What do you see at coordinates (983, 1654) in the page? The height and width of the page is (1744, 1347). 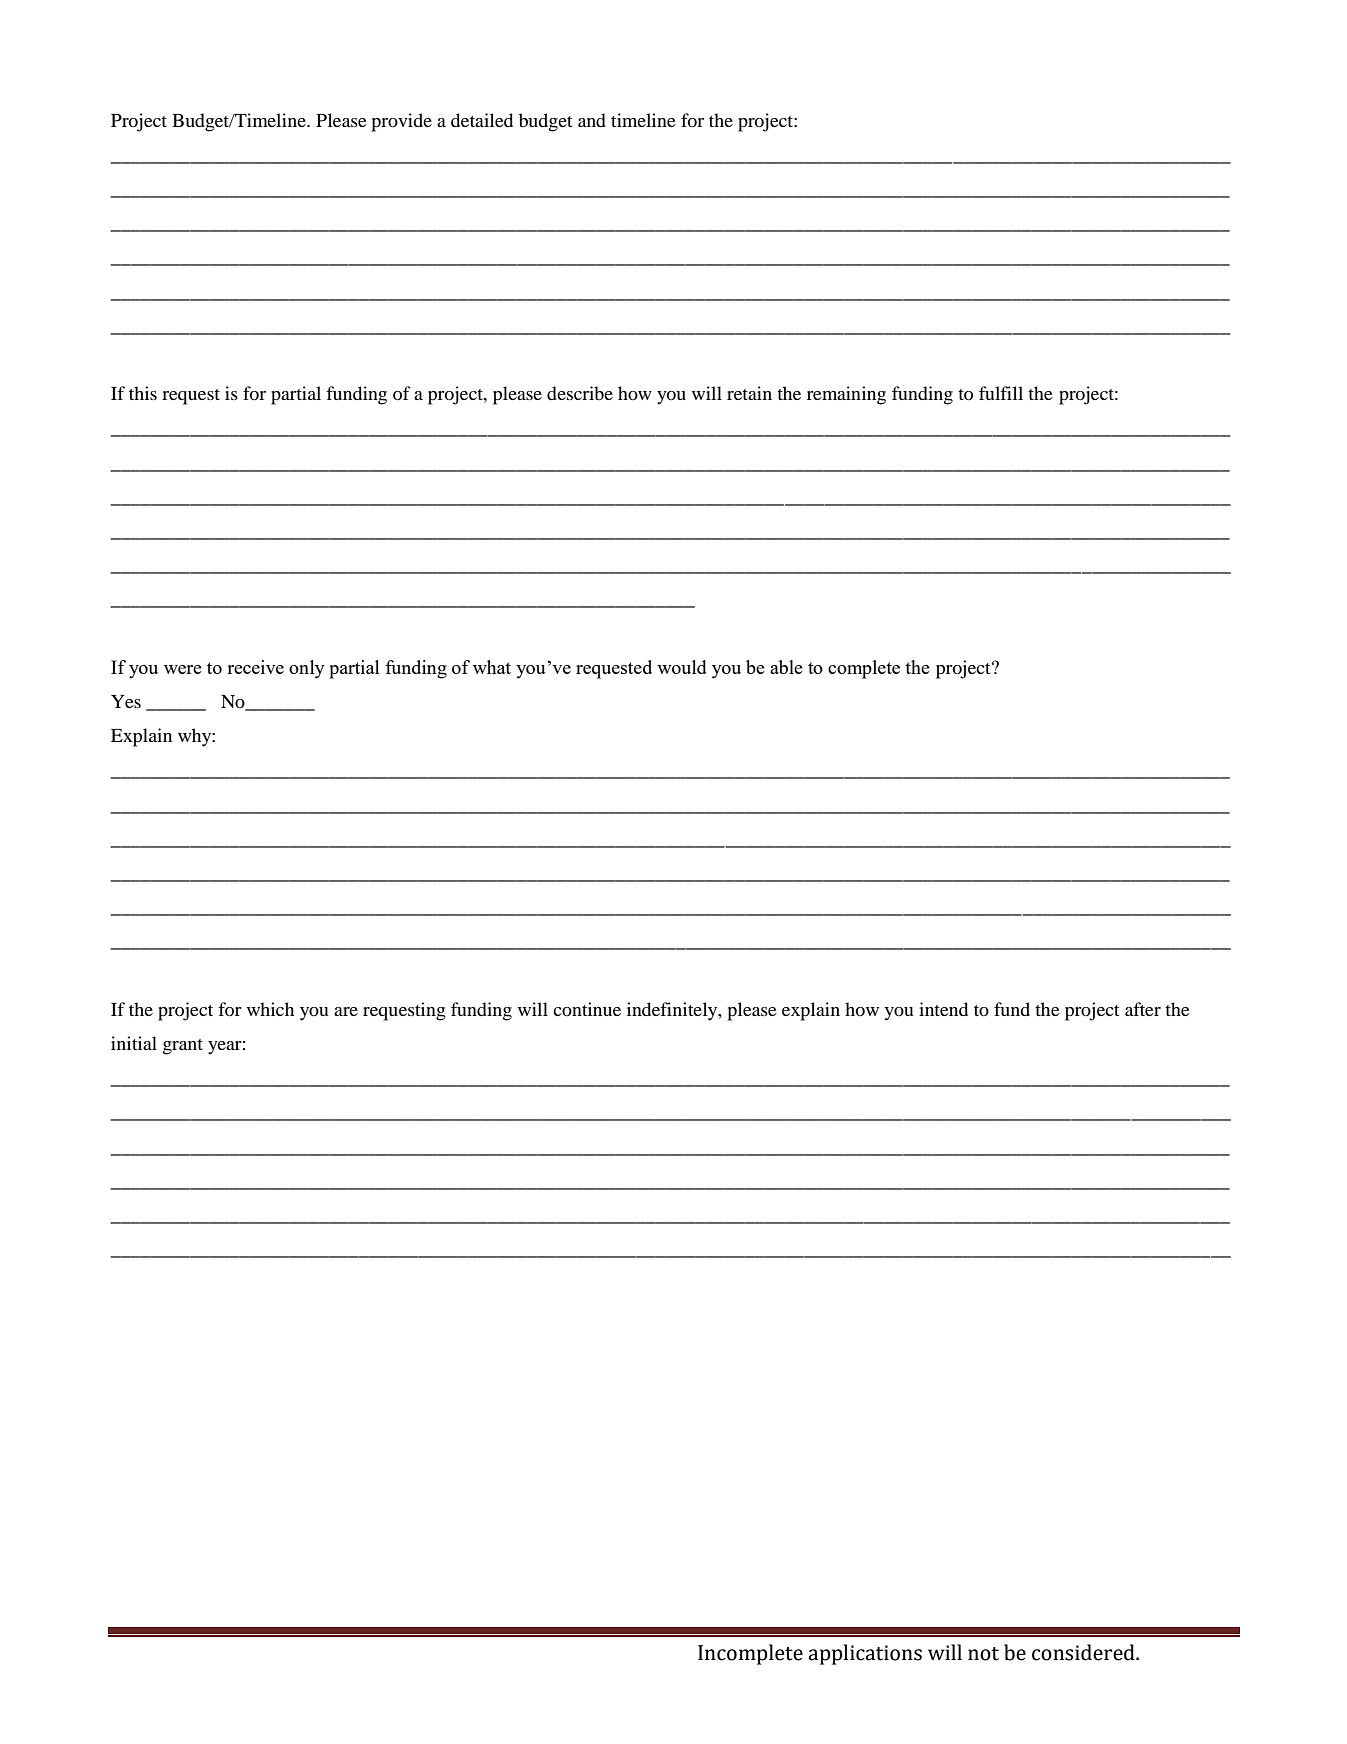 I see `not` at bounding box center [983, 1654].
